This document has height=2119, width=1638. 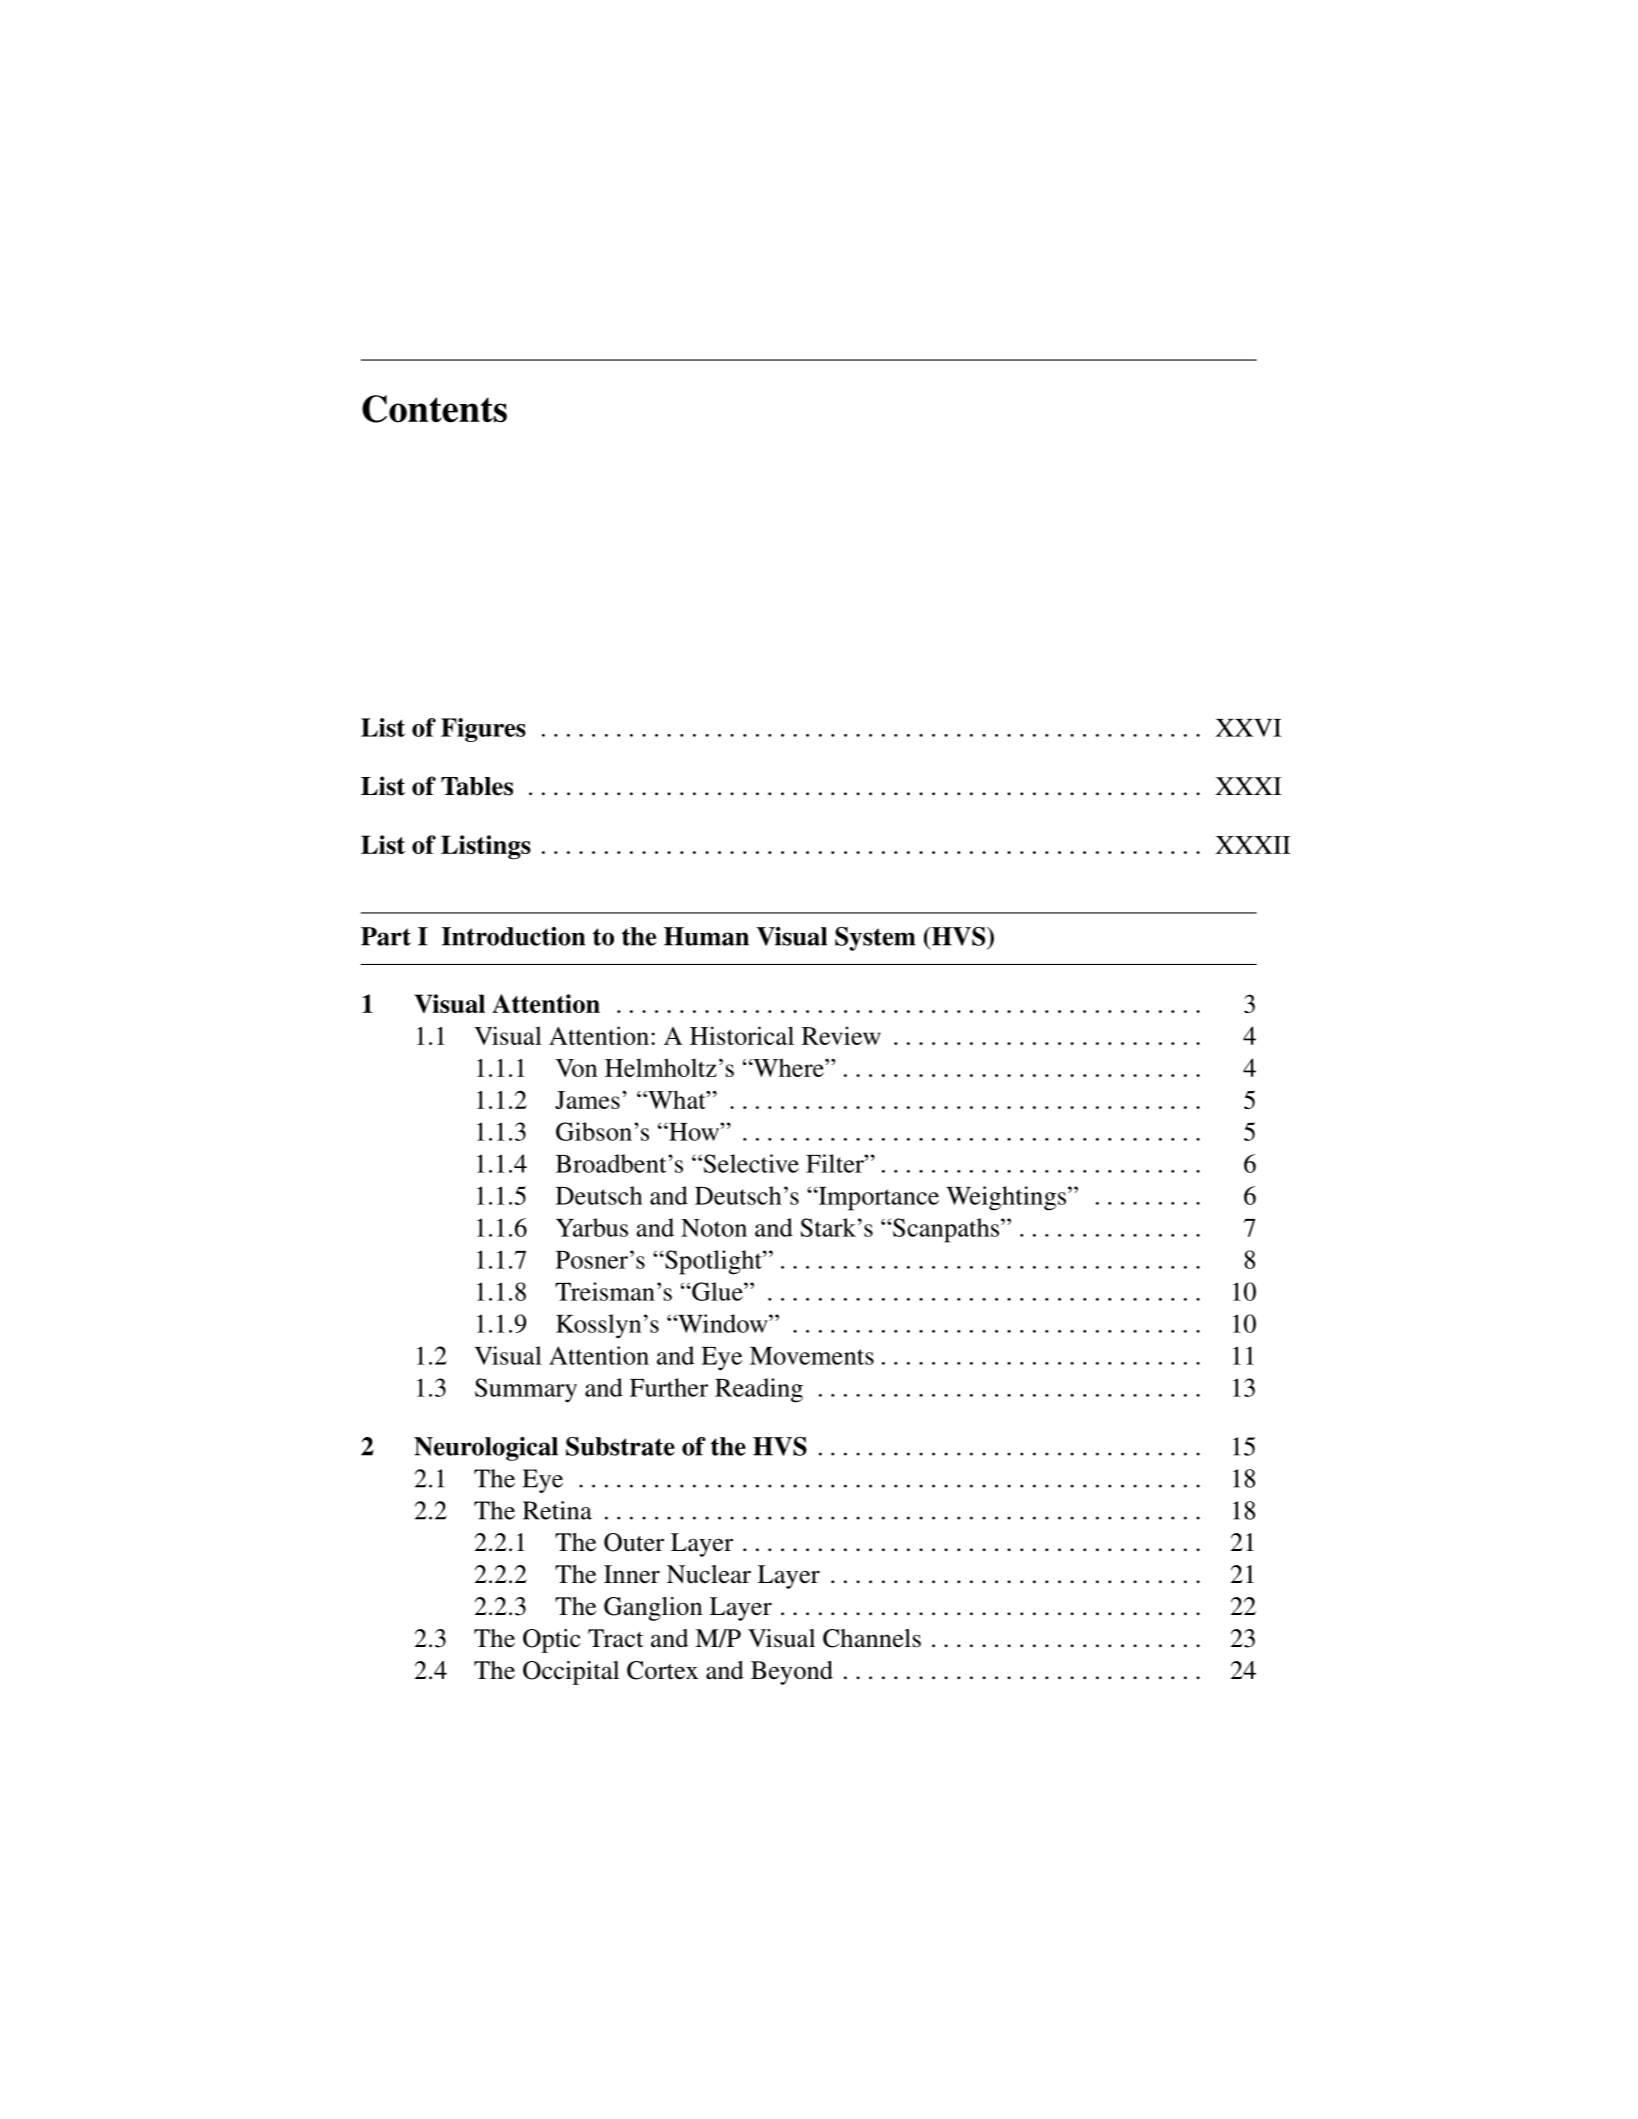 What do you see at coordinates (483, 730) in the document?
I see `Figures` at bounding box center [483, 730].
